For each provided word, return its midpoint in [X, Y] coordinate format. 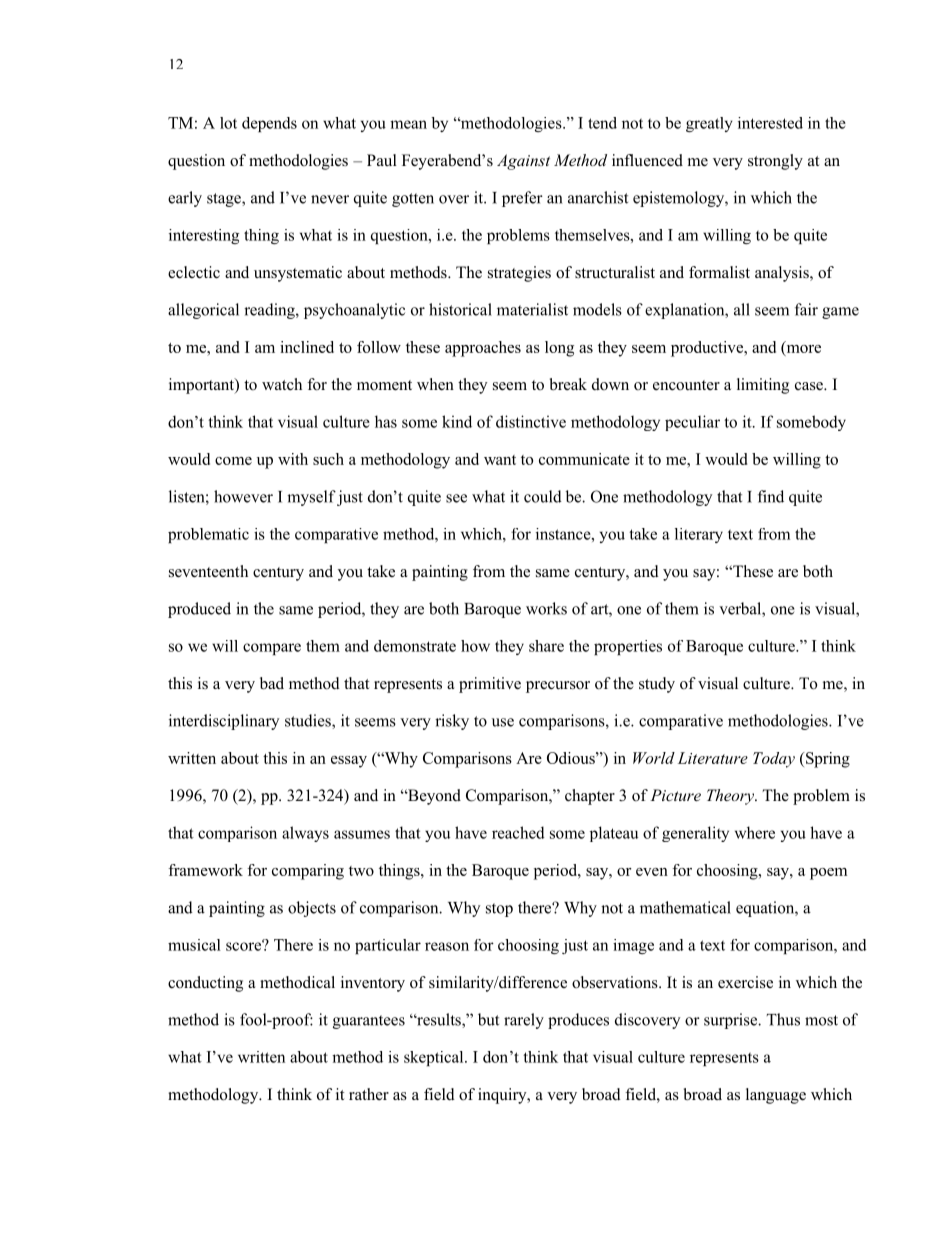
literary [699, 535]
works [546, 608]
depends [269, 124]
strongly [775, 162]
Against [523, 162]
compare [272, 649]
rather [369, 1094]
